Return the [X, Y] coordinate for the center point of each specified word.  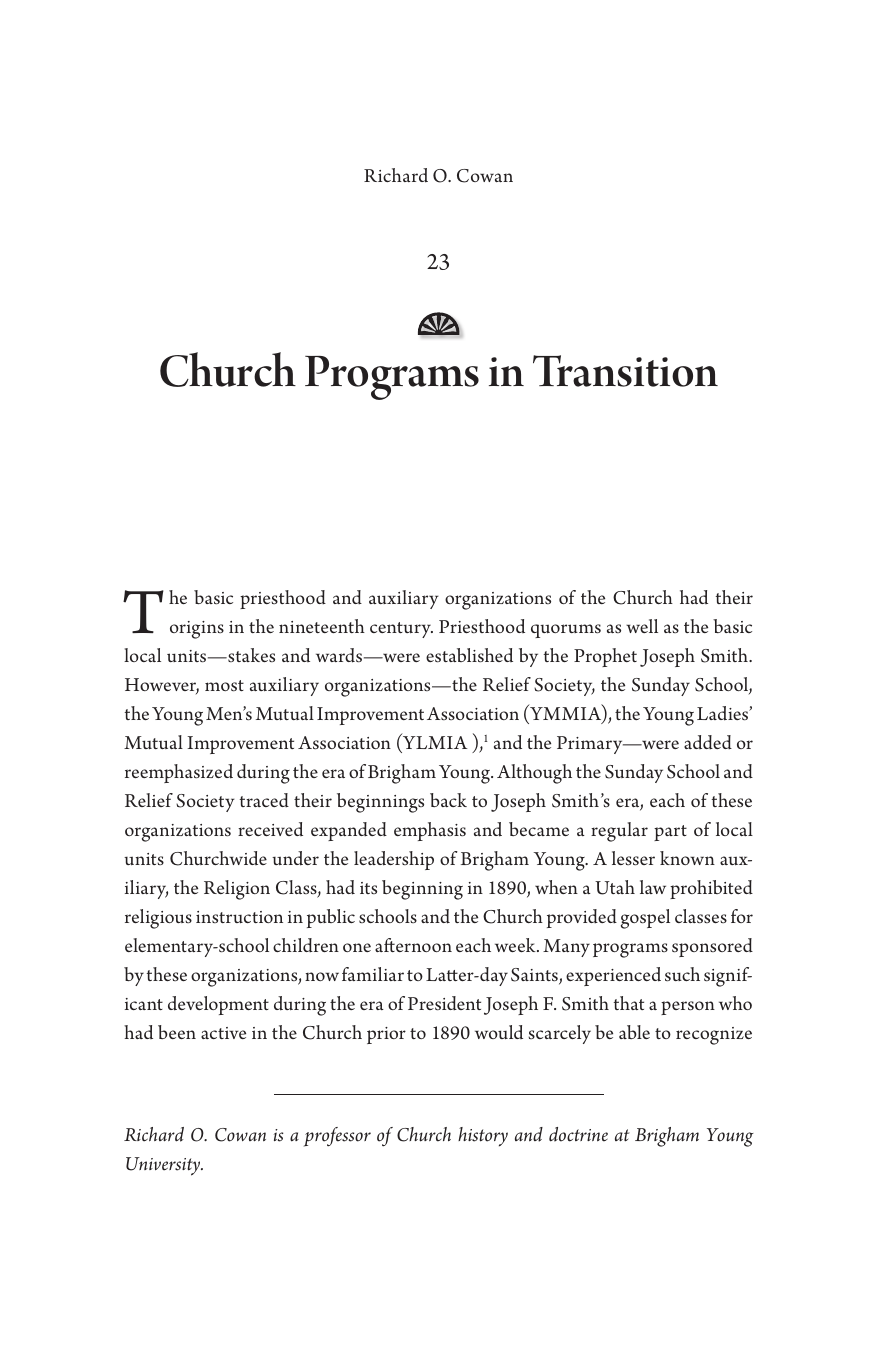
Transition [625, 371]
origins [197, 630]
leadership [394, 860]
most [224, 686]
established [469, 655]
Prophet [605, 657]
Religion [237, 890]
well [642, 626]
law [653, 887]
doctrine [578, 1134]
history [483, 1137]
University [164, 1166]
